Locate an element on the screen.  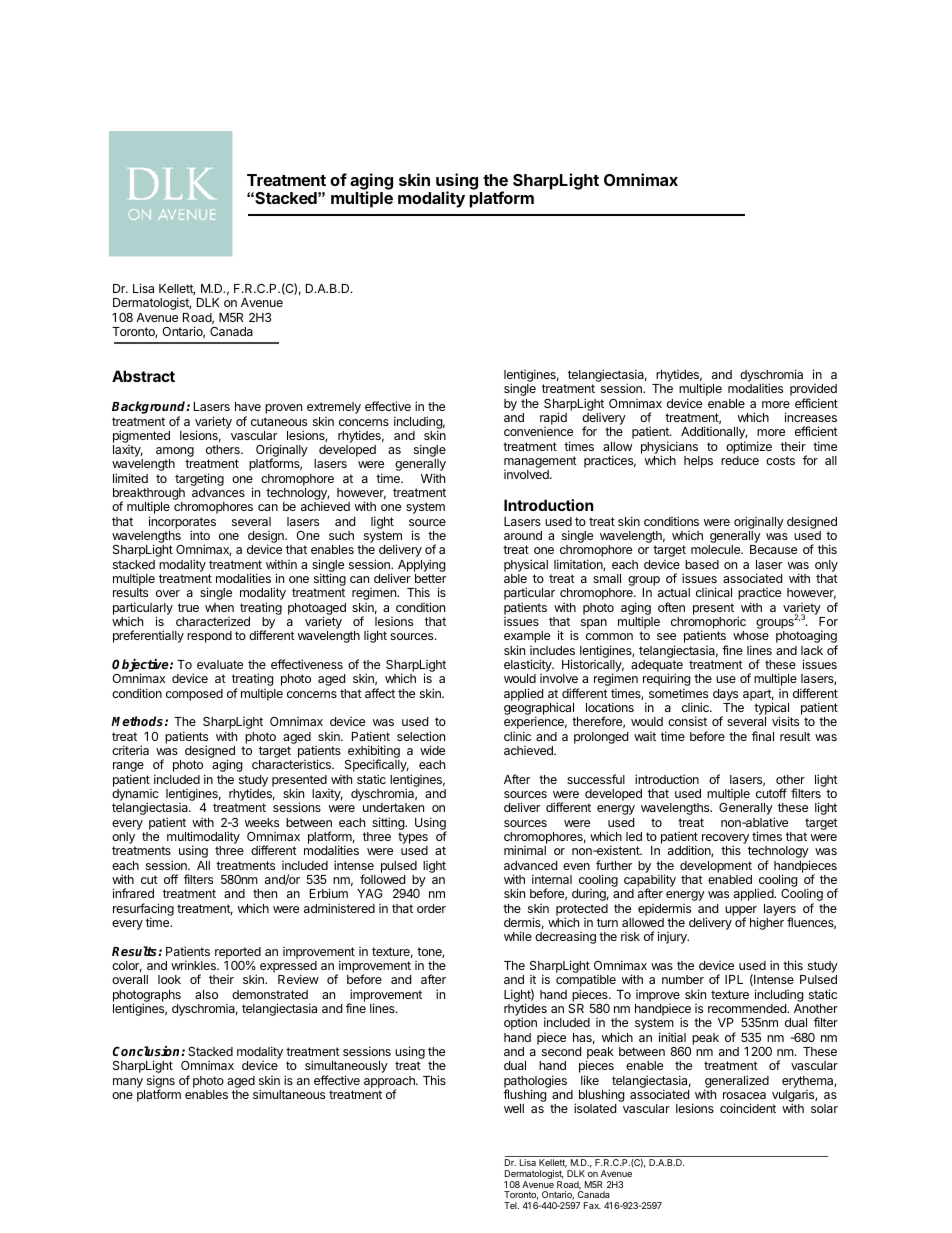
upper is located at coordinates (741, 912).
